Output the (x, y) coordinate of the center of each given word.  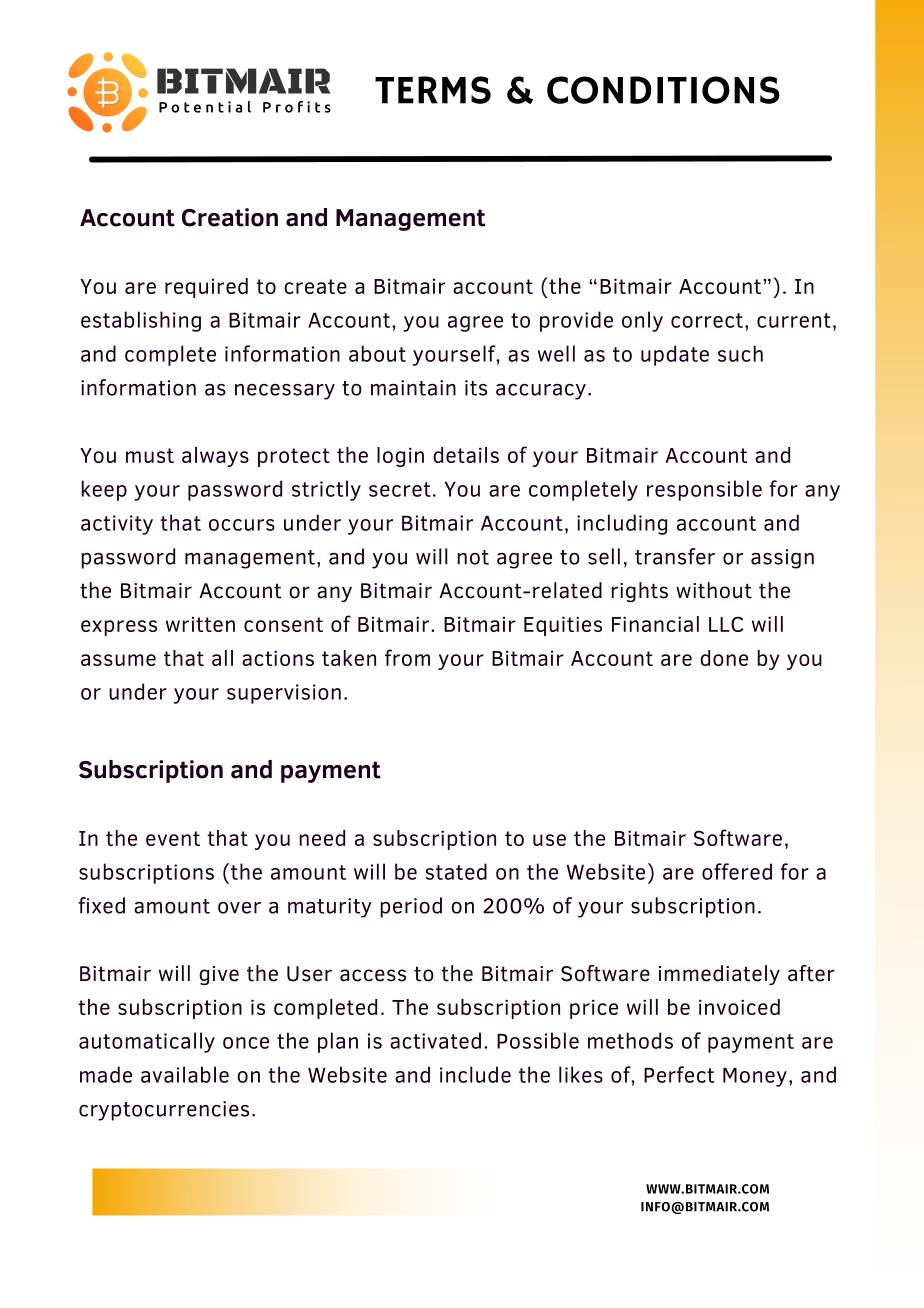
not (473, 557)
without (714, 590)
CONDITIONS (663, 90)
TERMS (433, 90)
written (200, 624)
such (740, 353)
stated (456, 871)
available (185, 1074)
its (476, 388)
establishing (141, 321)
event (173, 838)
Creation (230, 217)
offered (737, 871)
